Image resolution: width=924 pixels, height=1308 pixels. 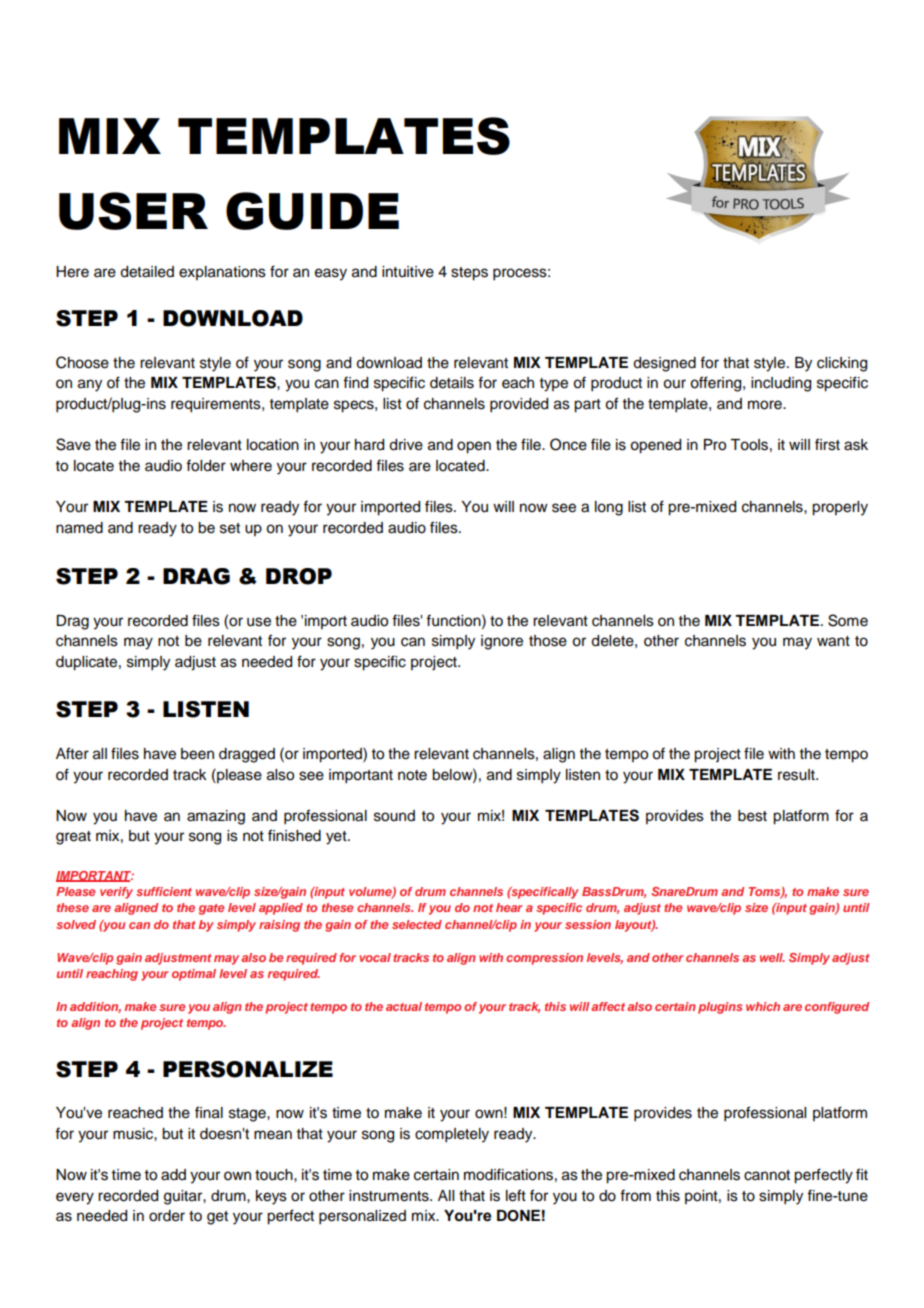 I want to click on order, so click(x=167, y=1216).
